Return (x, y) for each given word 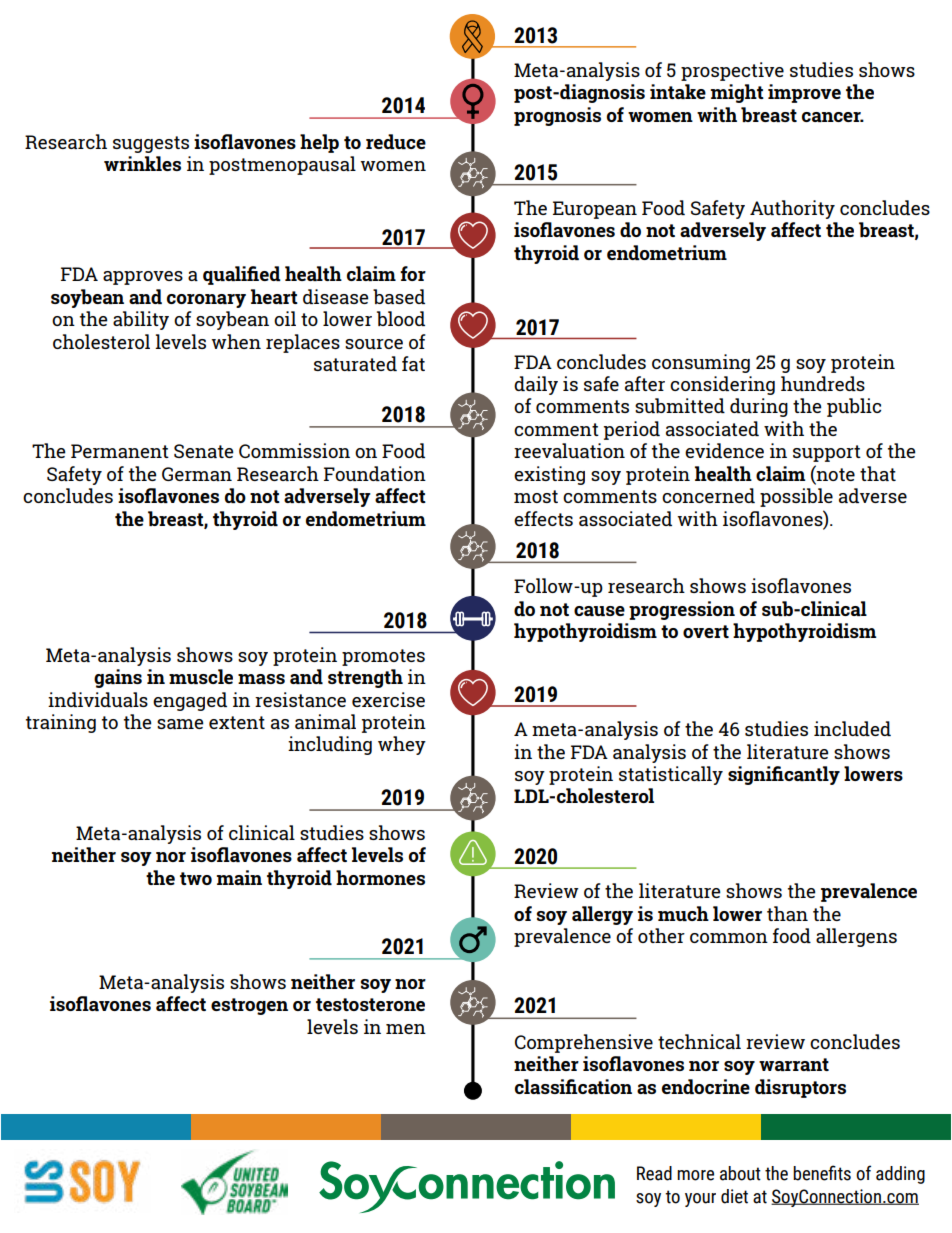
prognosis (557, 116)
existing (549, 475)
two (196, 878)
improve (804, 93)
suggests (151, 144)
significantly (784, 775)
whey (402, 745)
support (827, 453)
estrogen (249, 1006)
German (197, 474)
